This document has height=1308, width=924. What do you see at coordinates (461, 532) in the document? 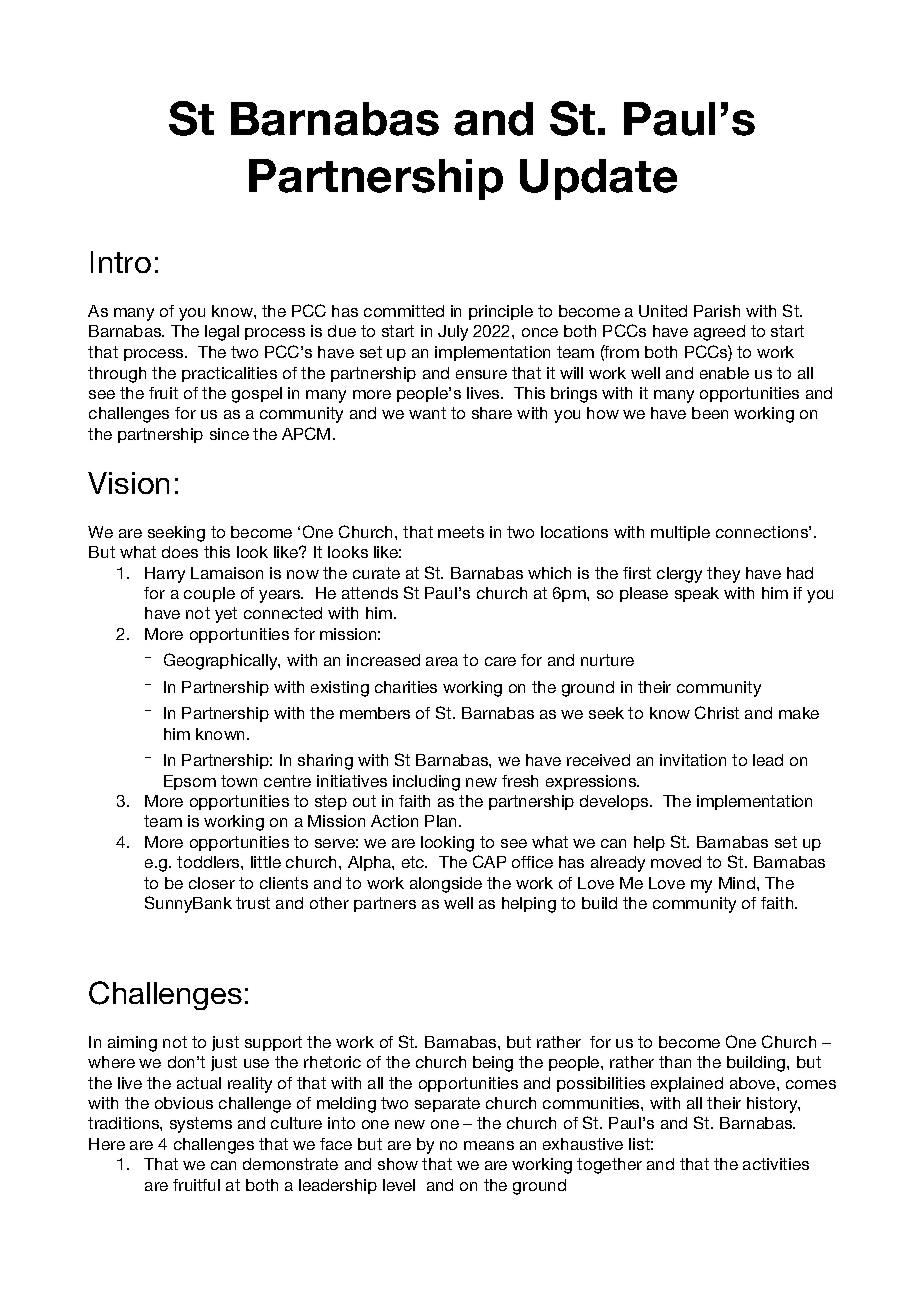
I see `meets` at bounding box center [461, 532].
